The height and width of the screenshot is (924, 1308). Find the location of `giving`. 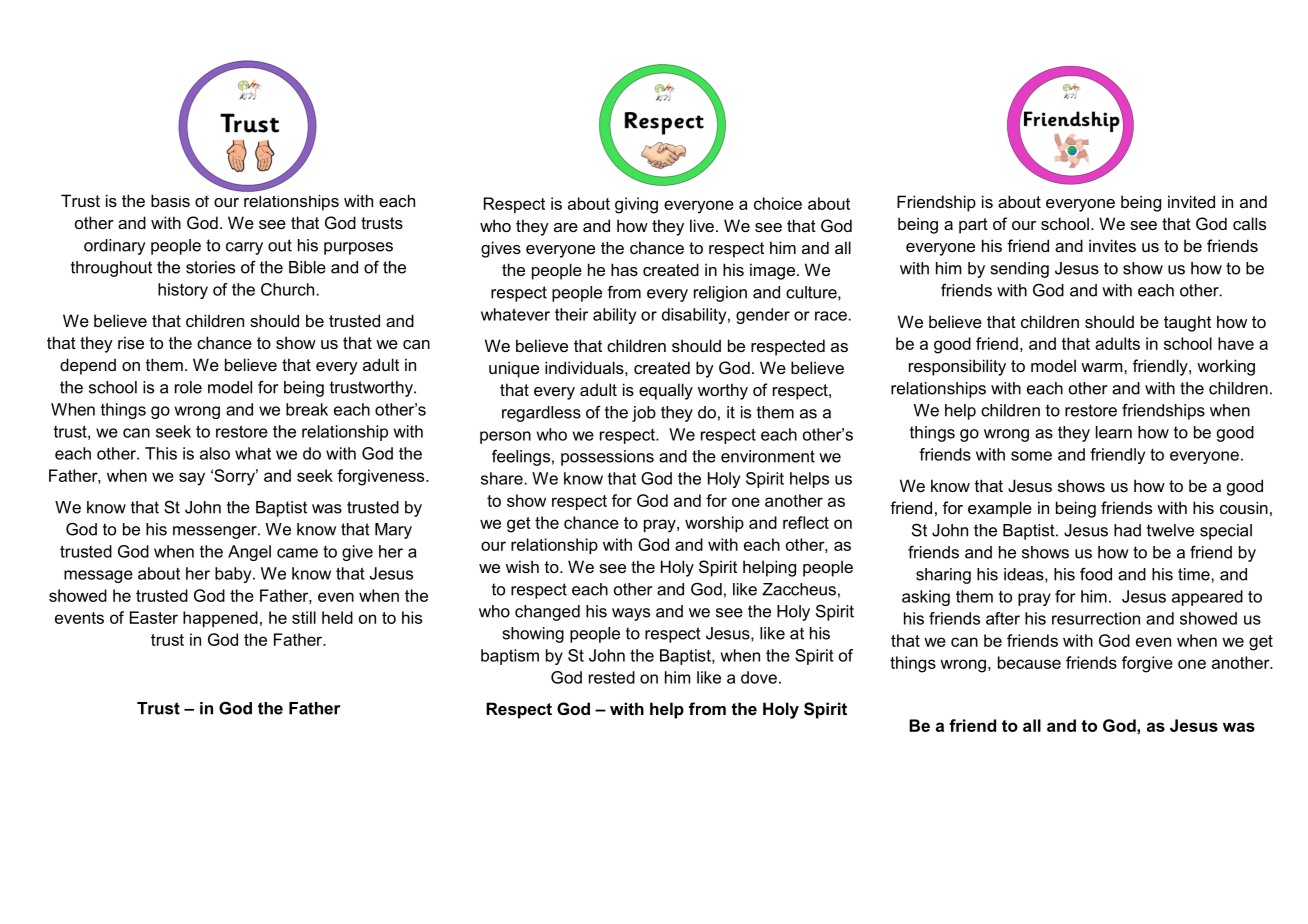

giving is located at coordinates (636, 205).
